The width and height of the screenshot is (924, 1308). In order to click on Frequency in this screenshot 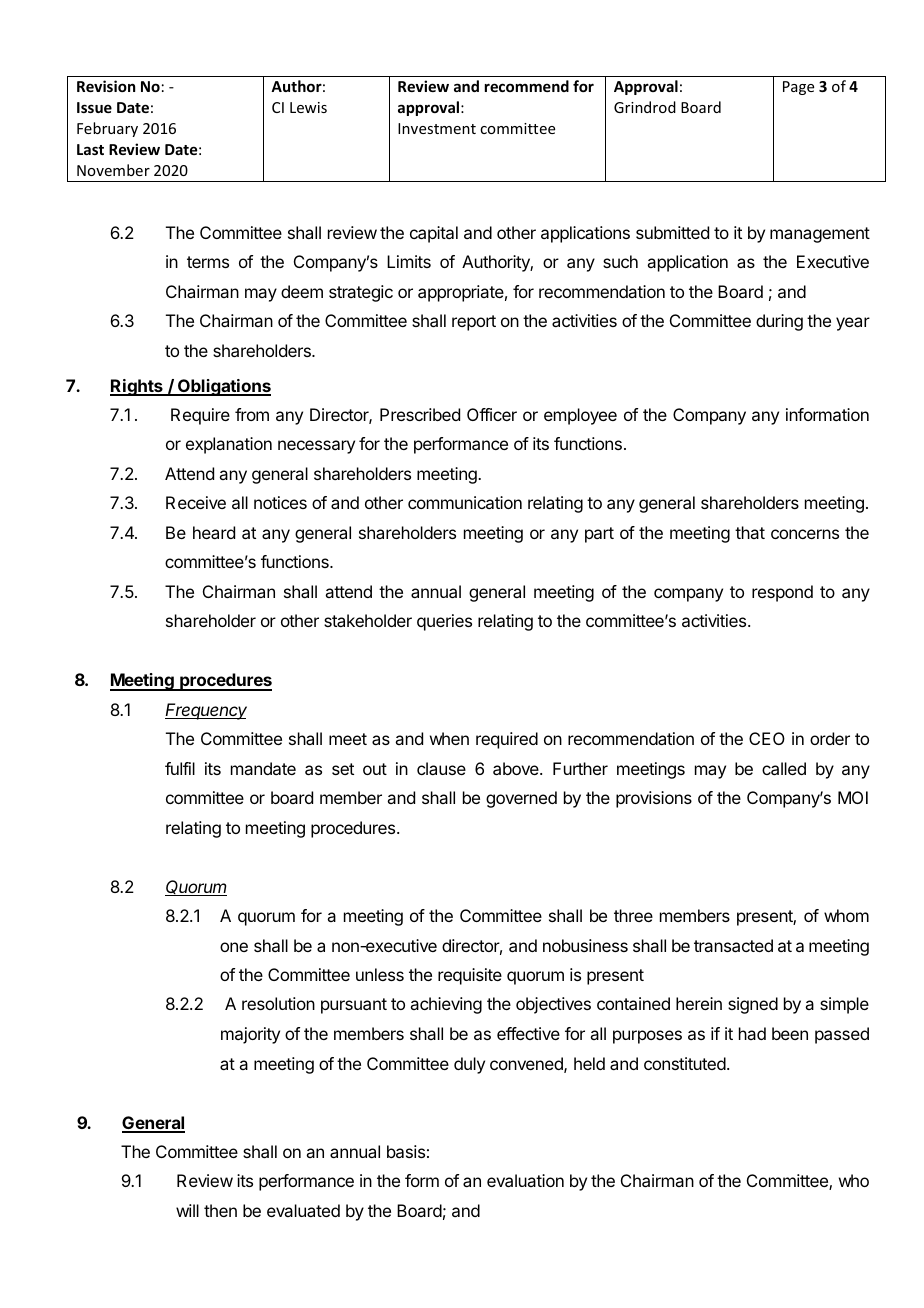, I will do `click(206, 711)`.
